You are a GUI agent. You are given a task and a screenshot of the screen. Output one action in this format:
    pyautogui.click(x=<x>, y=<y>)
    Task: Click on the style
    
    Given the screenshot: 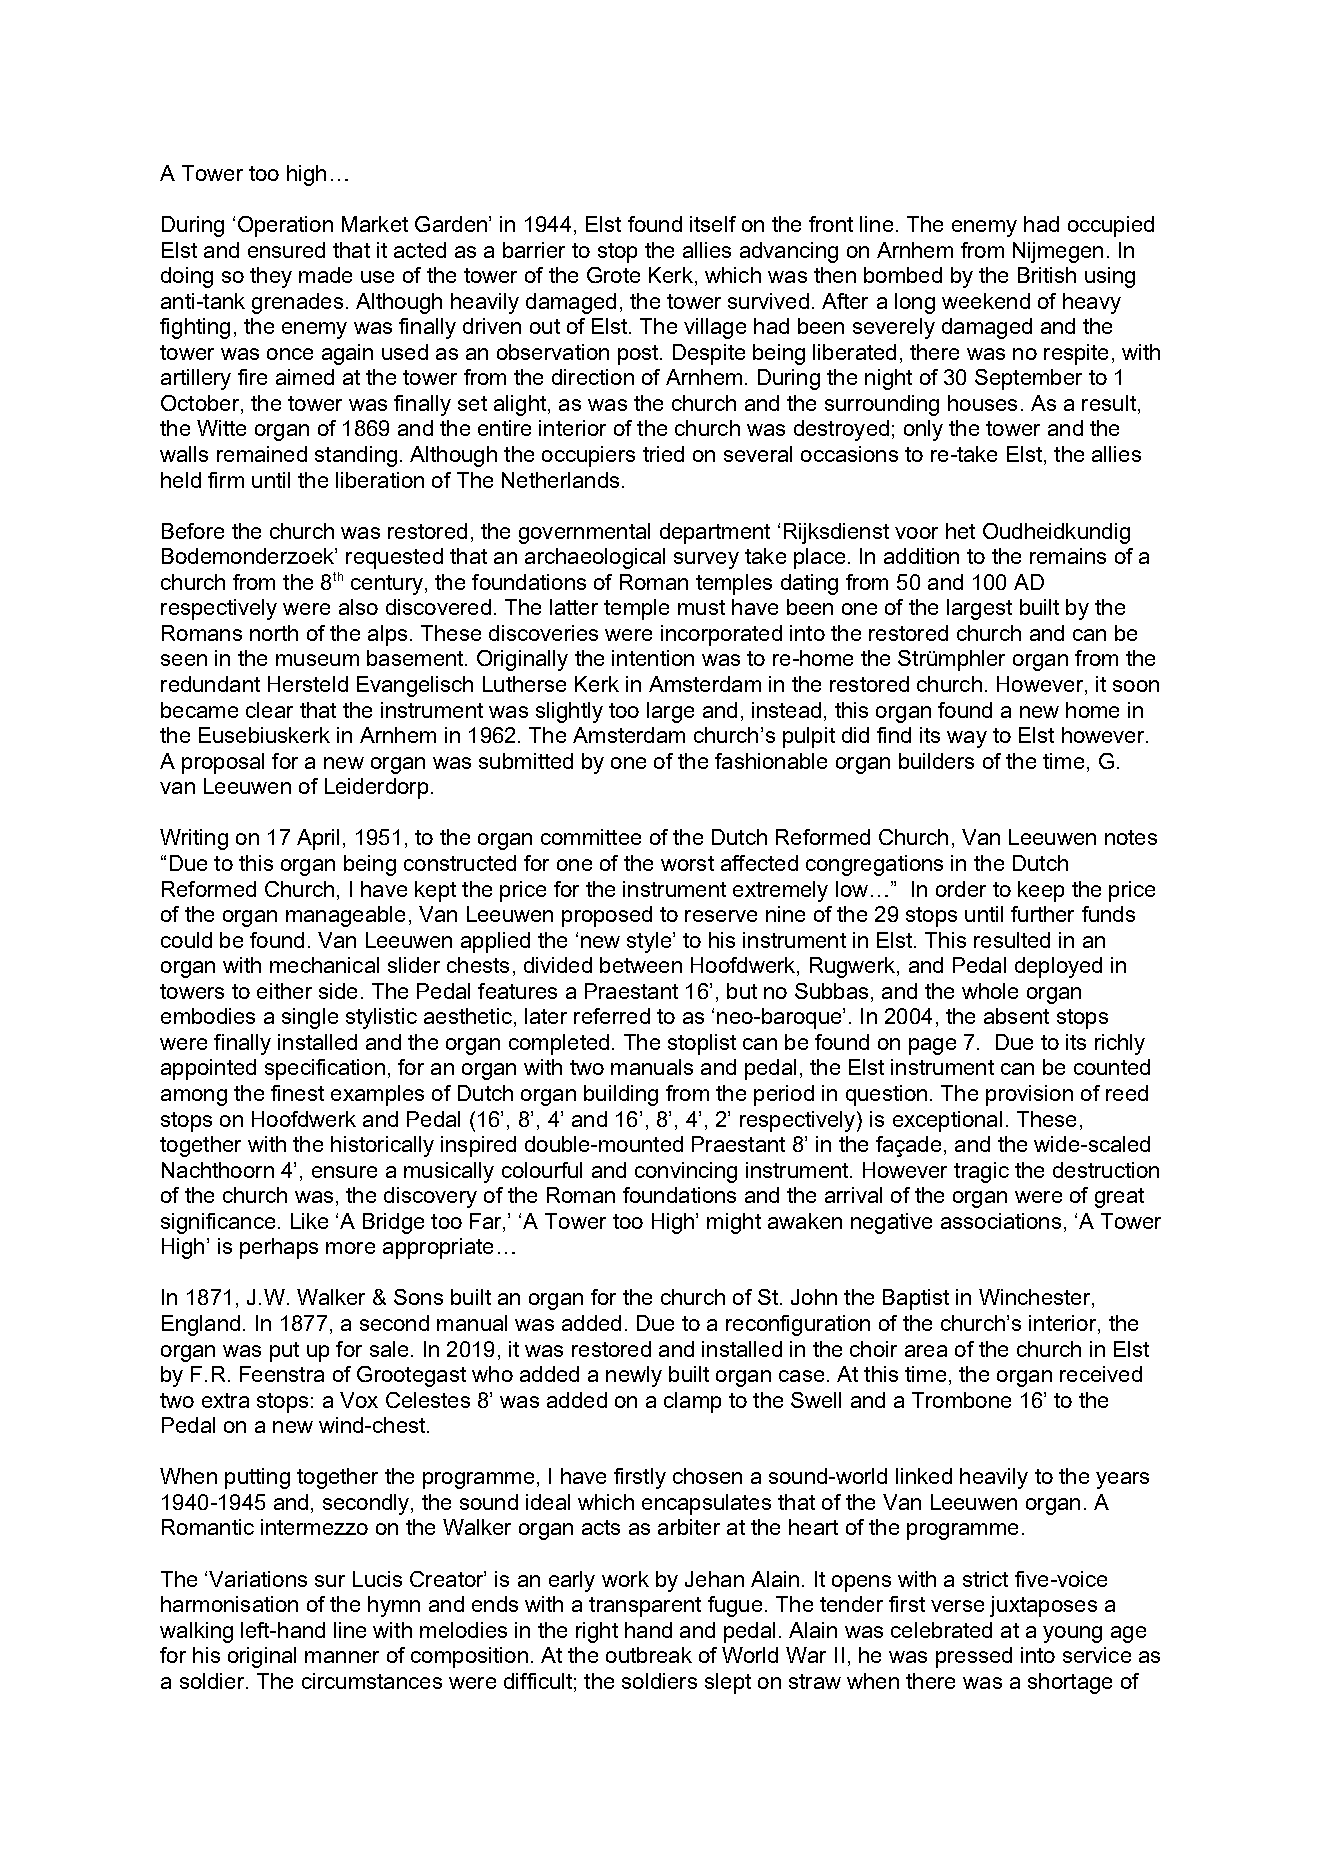 What is the action you would take?
    pyautogui.click(x=650, y=942)
